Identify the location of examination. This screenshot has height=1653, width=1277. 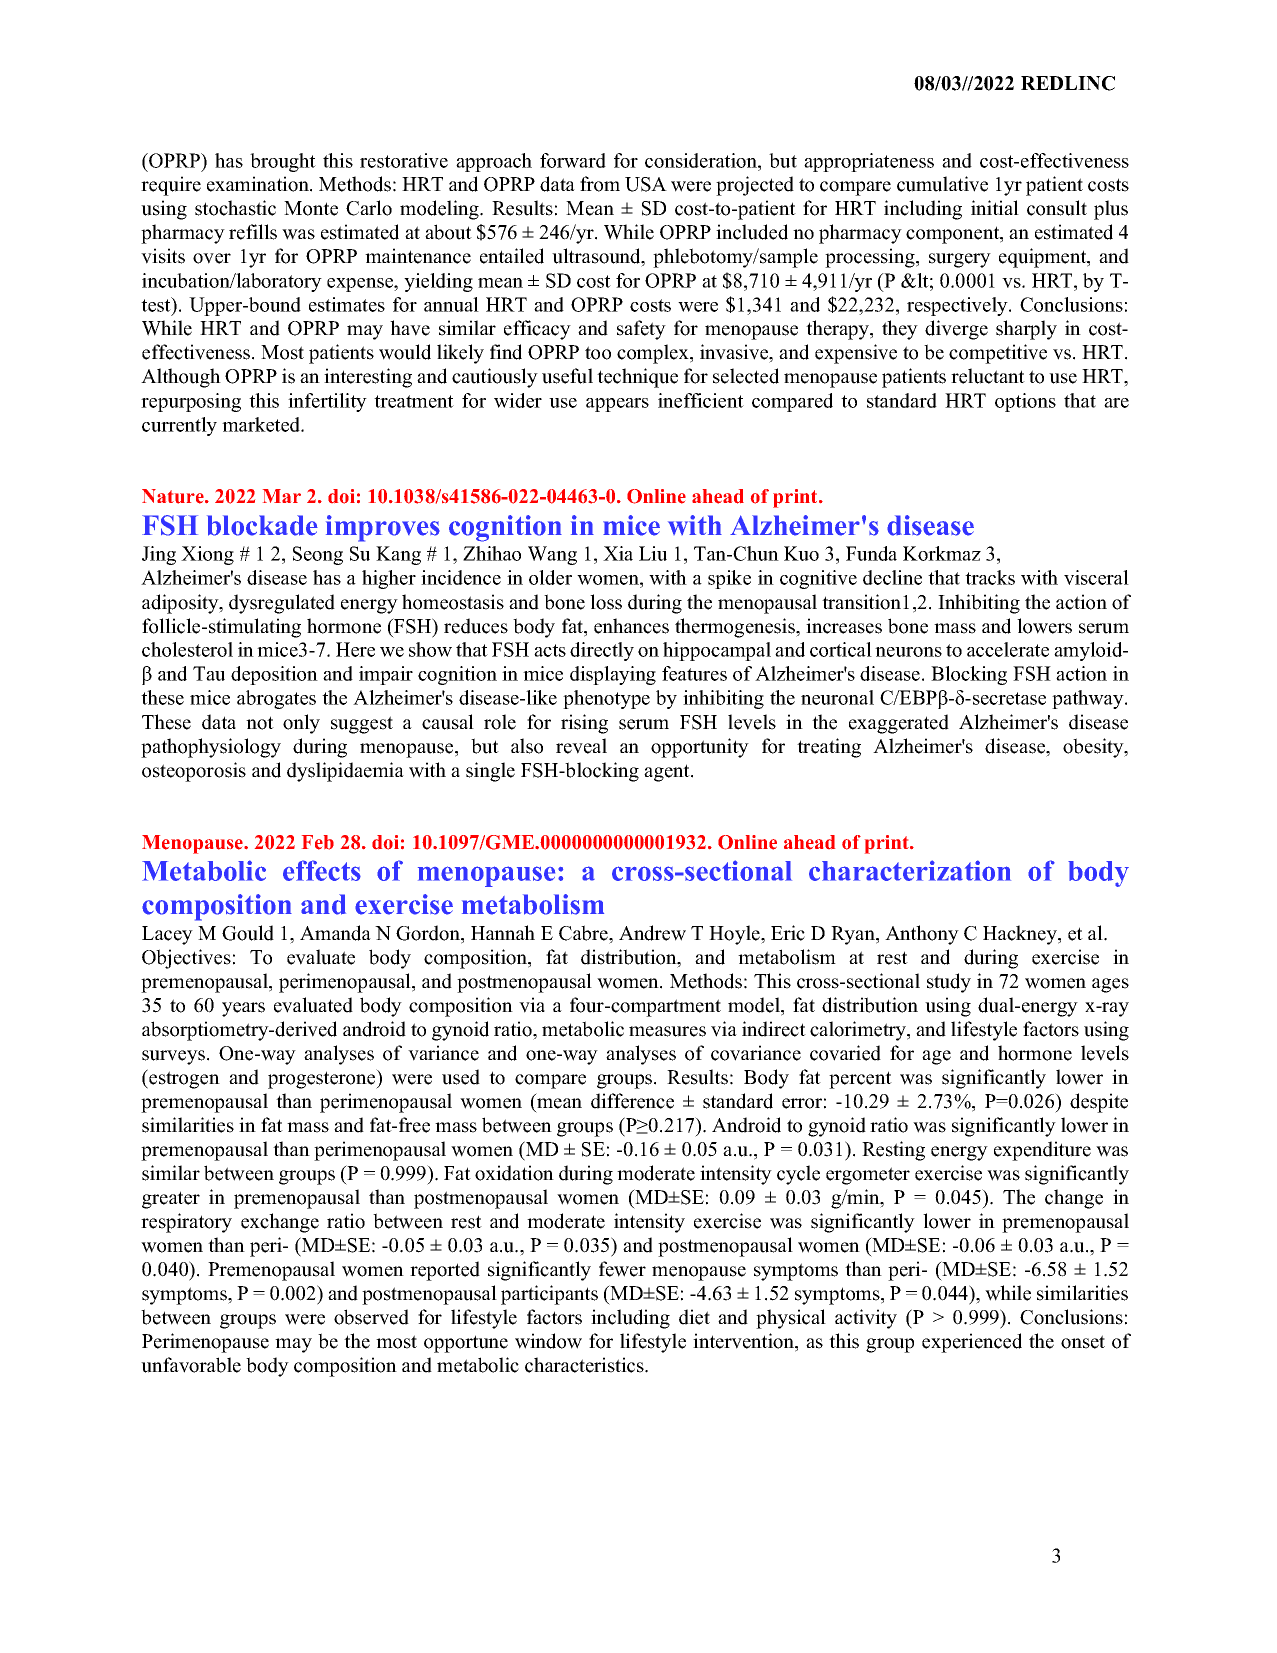
(259, 184).
